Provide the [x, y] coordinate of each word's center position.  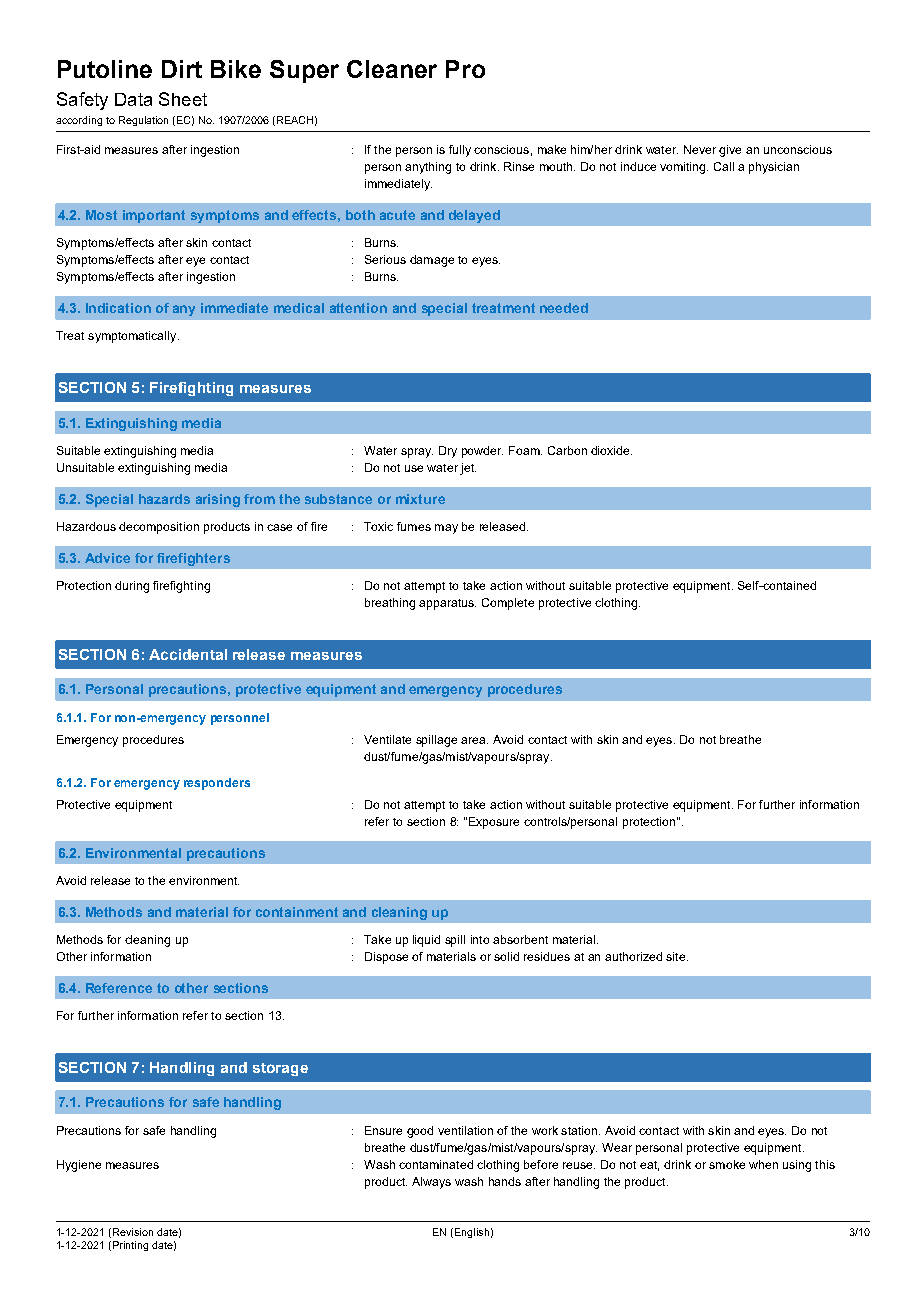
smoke [727, 1164]
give [730, 151]
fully [460, 151]
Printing [129, 1246]
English [470, 1233]
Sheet [183, 99]
